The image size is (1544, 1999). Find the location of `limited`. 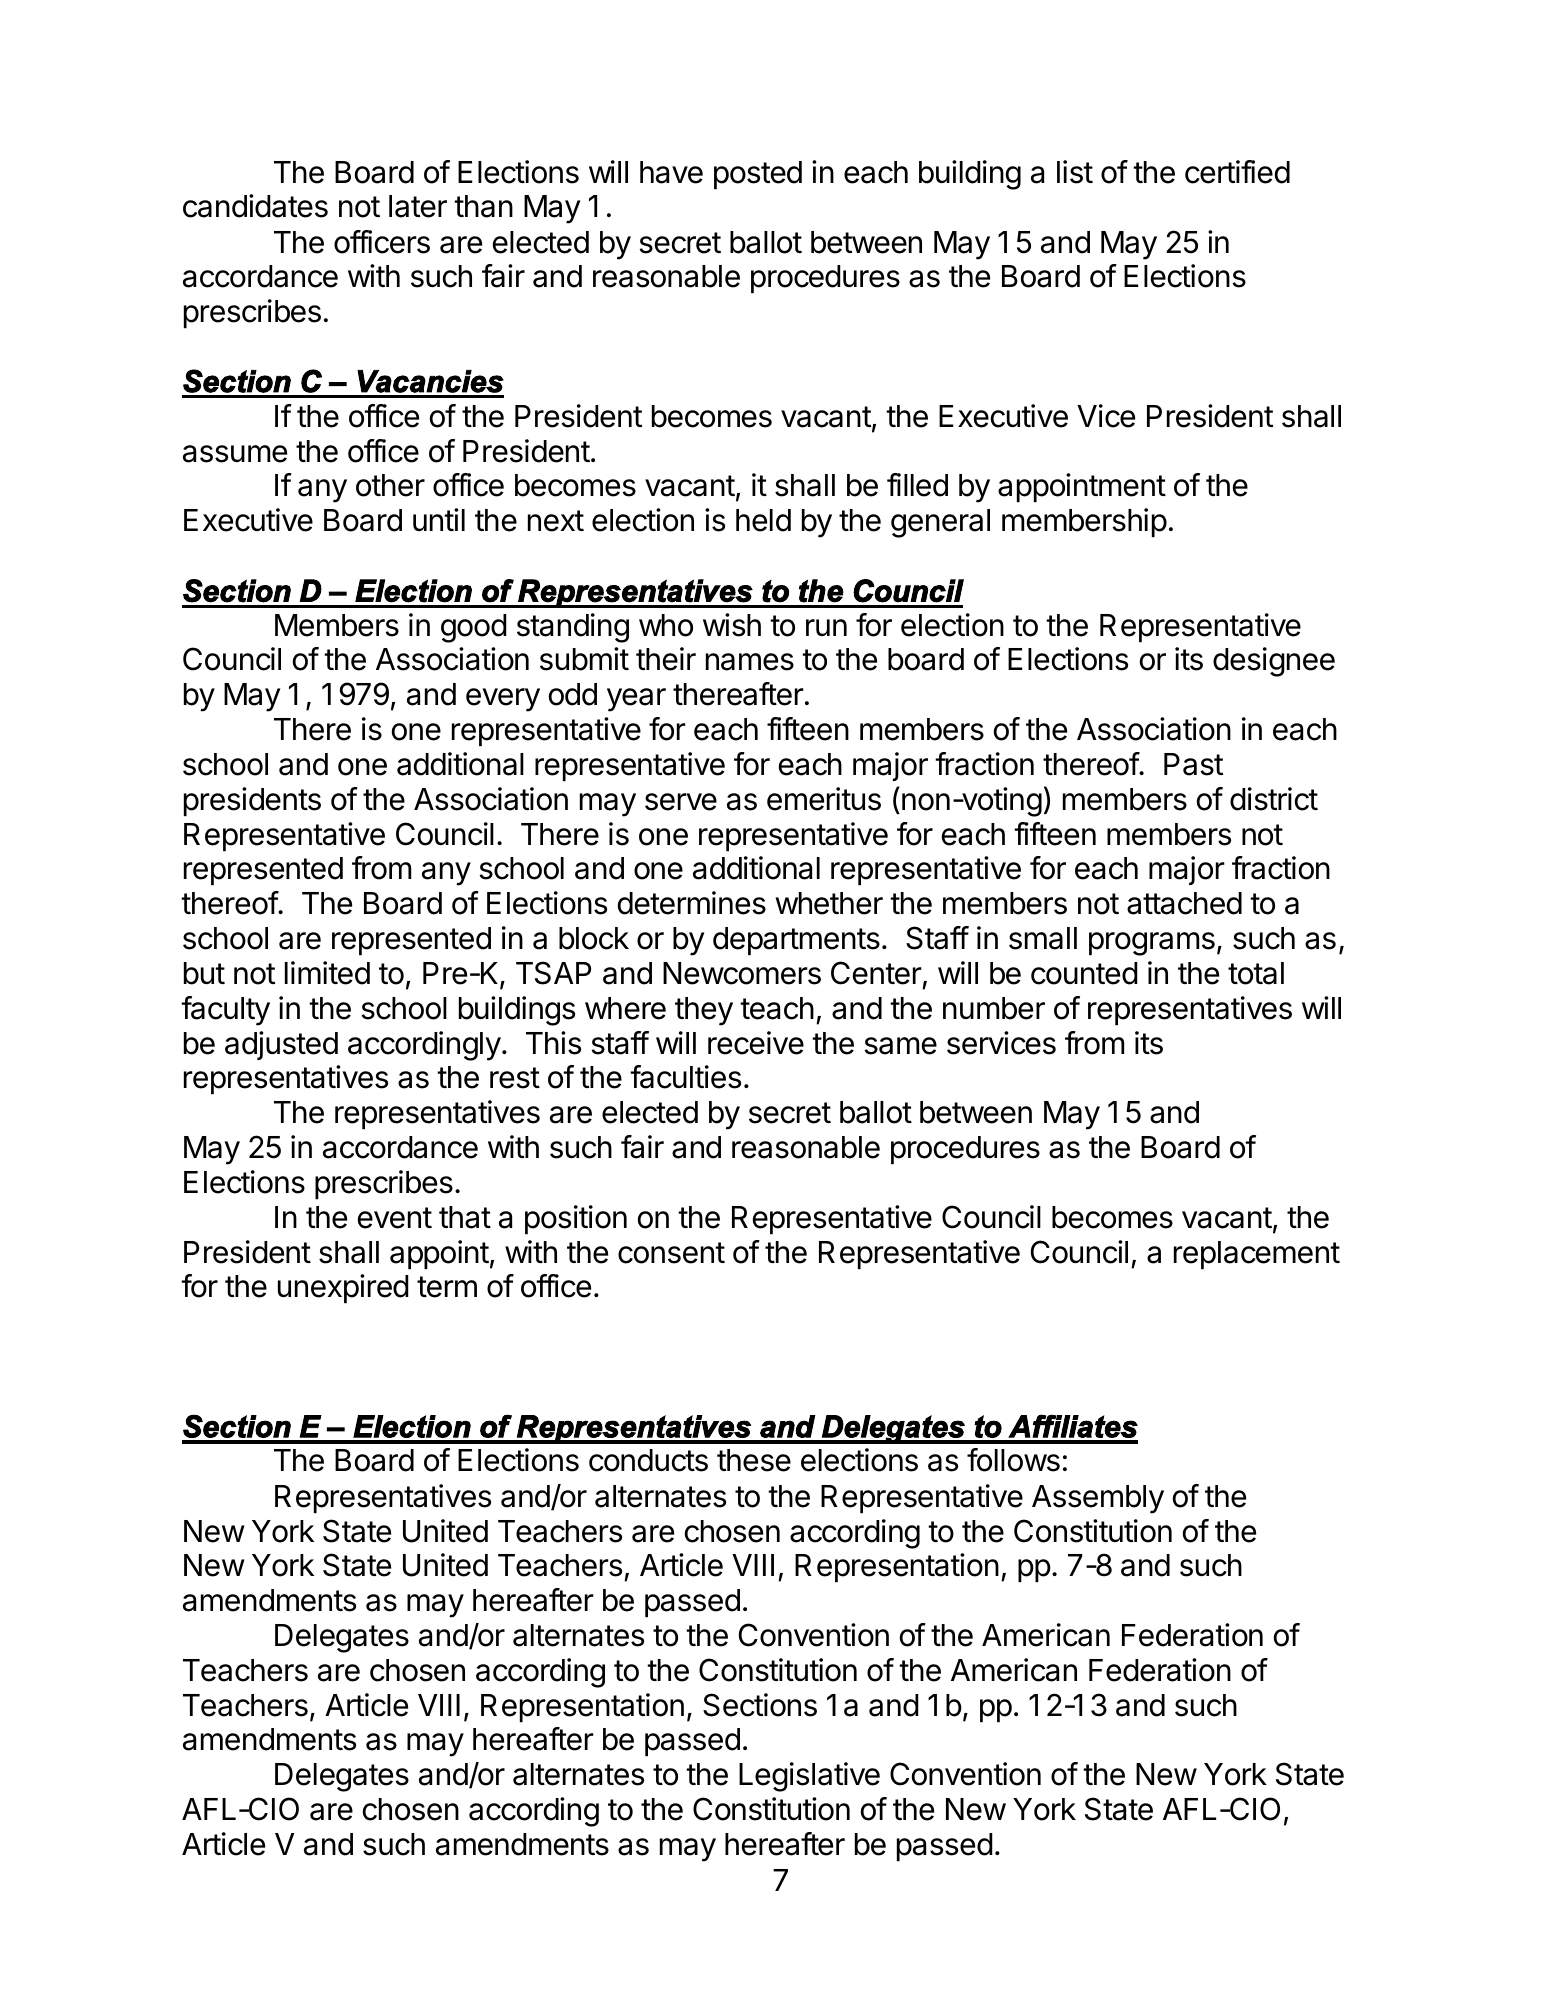

limited is located at coordinates (327, 973).
